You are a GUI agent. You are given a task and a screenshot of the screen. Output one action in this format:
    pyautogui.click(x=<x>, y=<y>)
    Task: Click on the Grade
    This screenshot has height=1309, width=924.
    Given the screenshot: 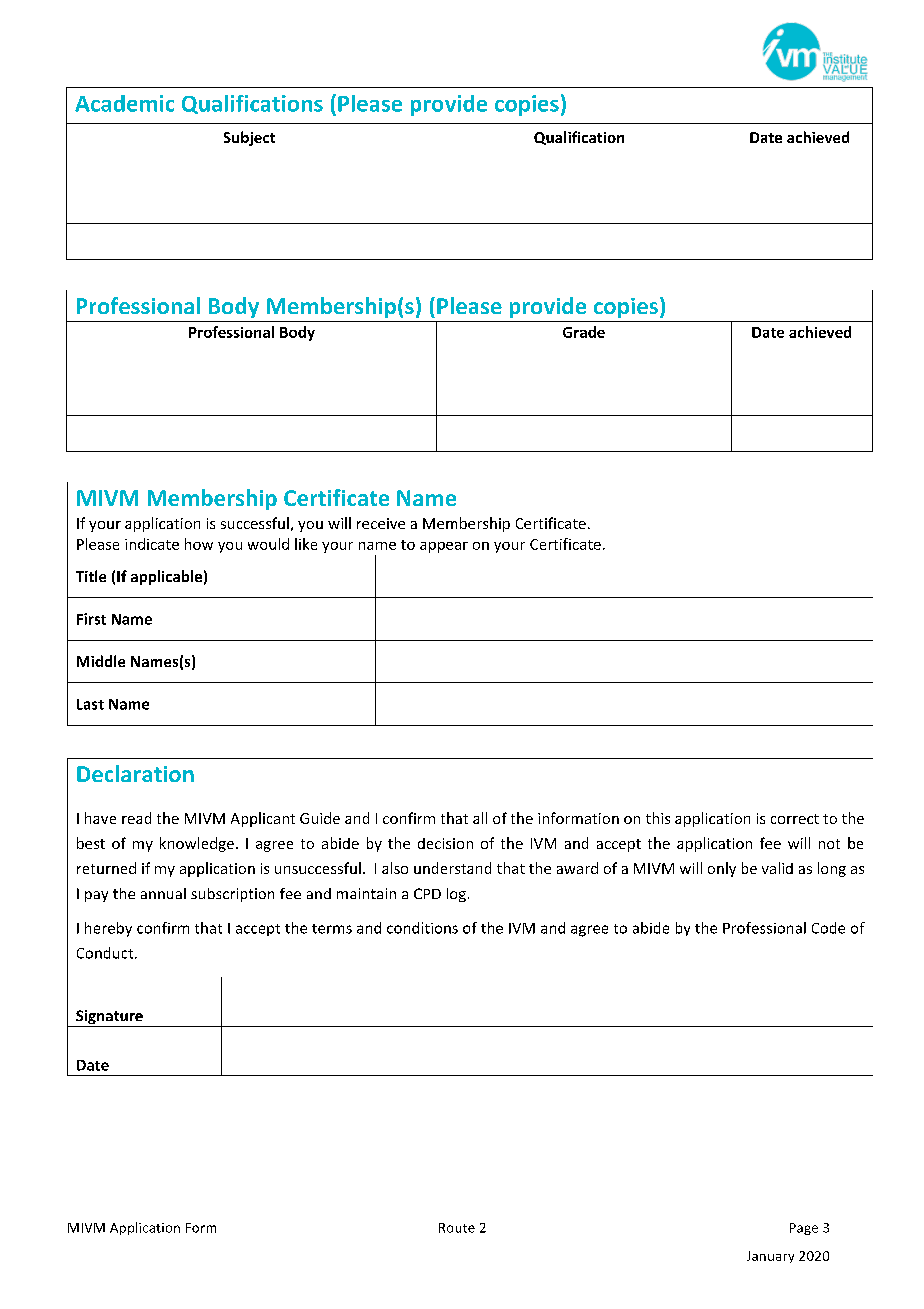 What is the action you would take?
    pyautogui.click(x=584, y=332)
